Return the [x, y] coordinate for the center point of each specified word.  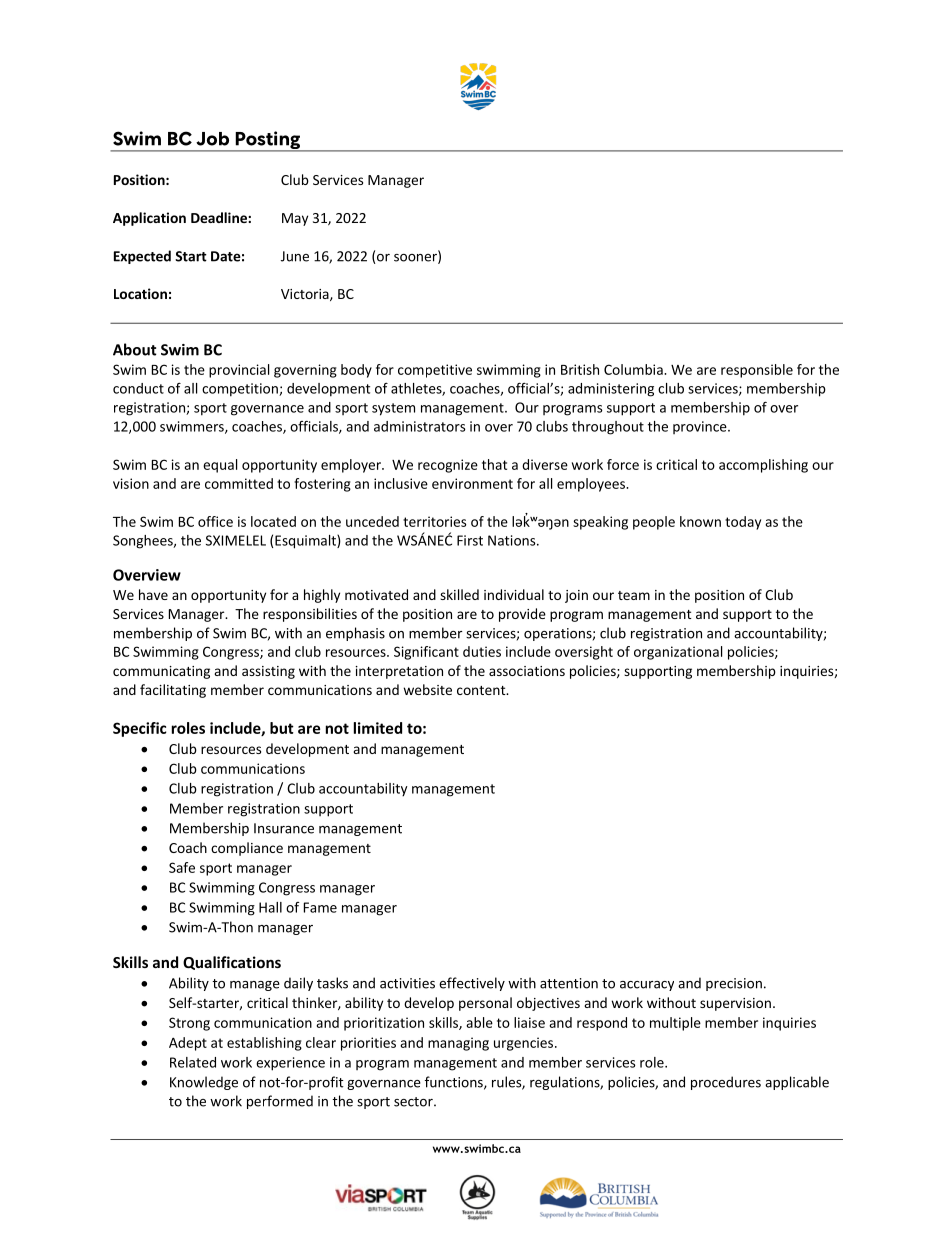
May [295, 219]
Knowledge [204, 1083]
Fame [320, 907]
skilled [459, 594]
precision [734, 984]
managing [458, 1044]
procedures [726, 1083]
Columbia [634, 369]
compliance [247, 849]
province [701, 427]
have [153, 594]
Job [212, 139]
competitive [435, 371]
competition [241, 390]
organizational [678, 653]
